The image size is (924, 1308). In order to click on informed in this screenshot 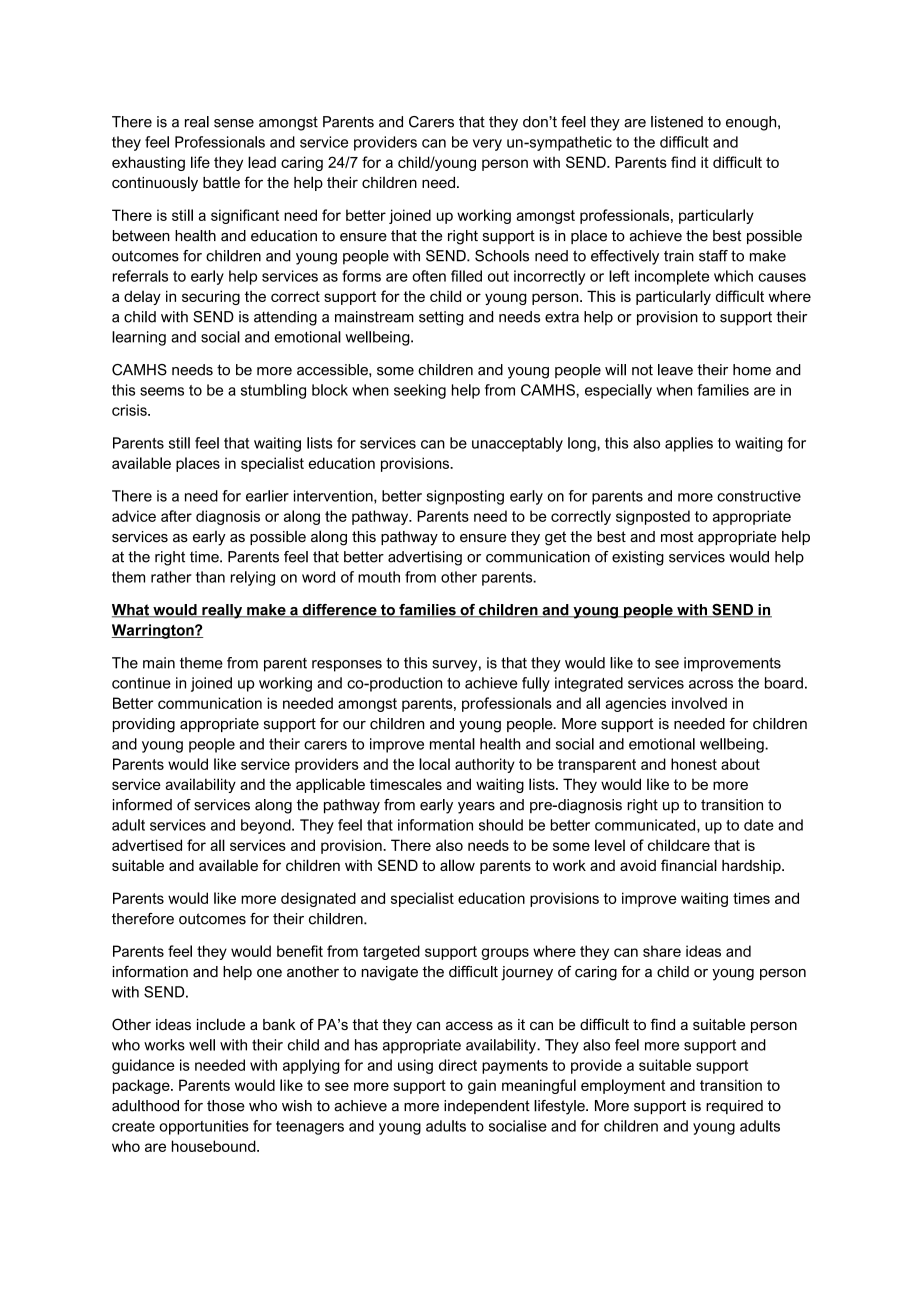, I will do `click(142, 805)`.
